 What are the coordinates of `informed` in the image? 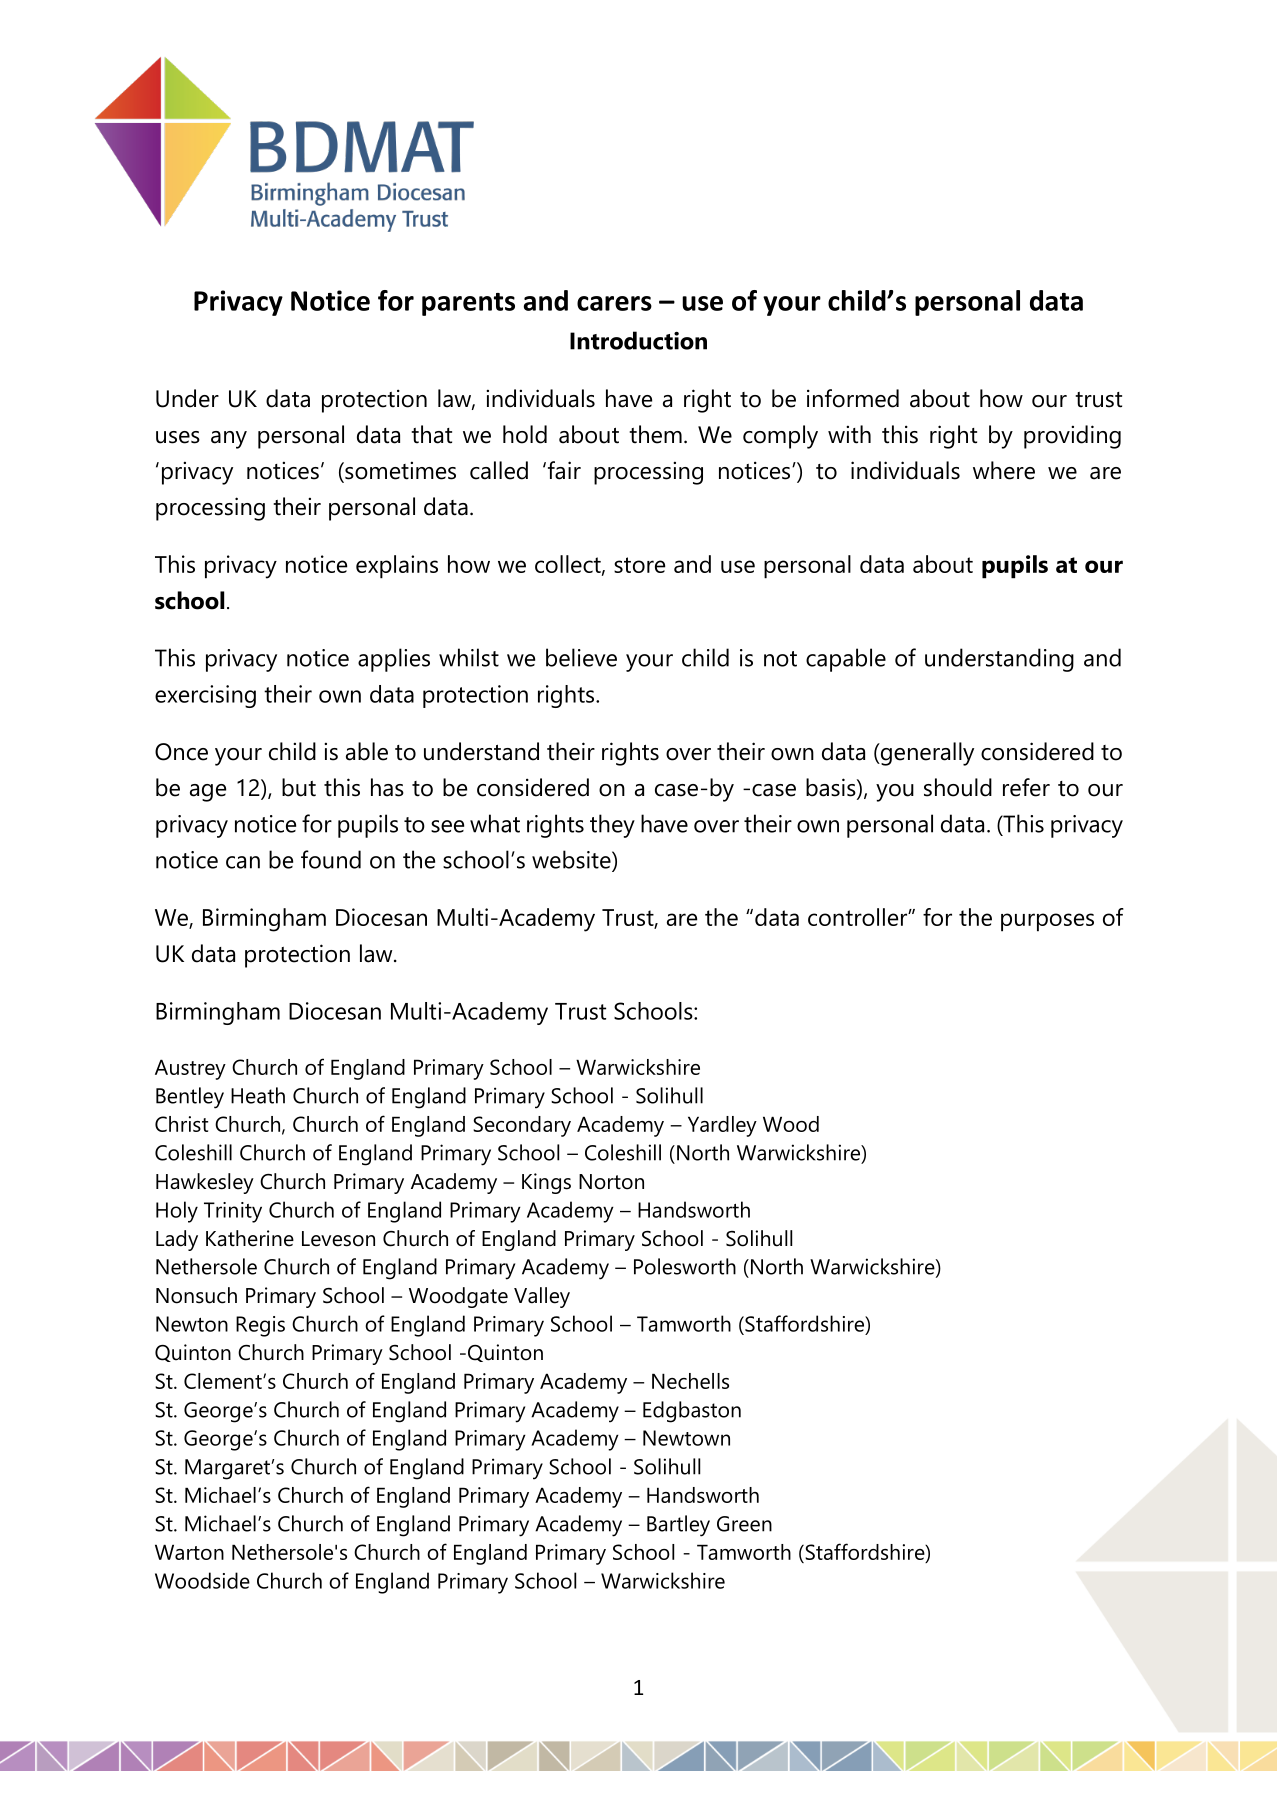 It's located at (853, 398).
